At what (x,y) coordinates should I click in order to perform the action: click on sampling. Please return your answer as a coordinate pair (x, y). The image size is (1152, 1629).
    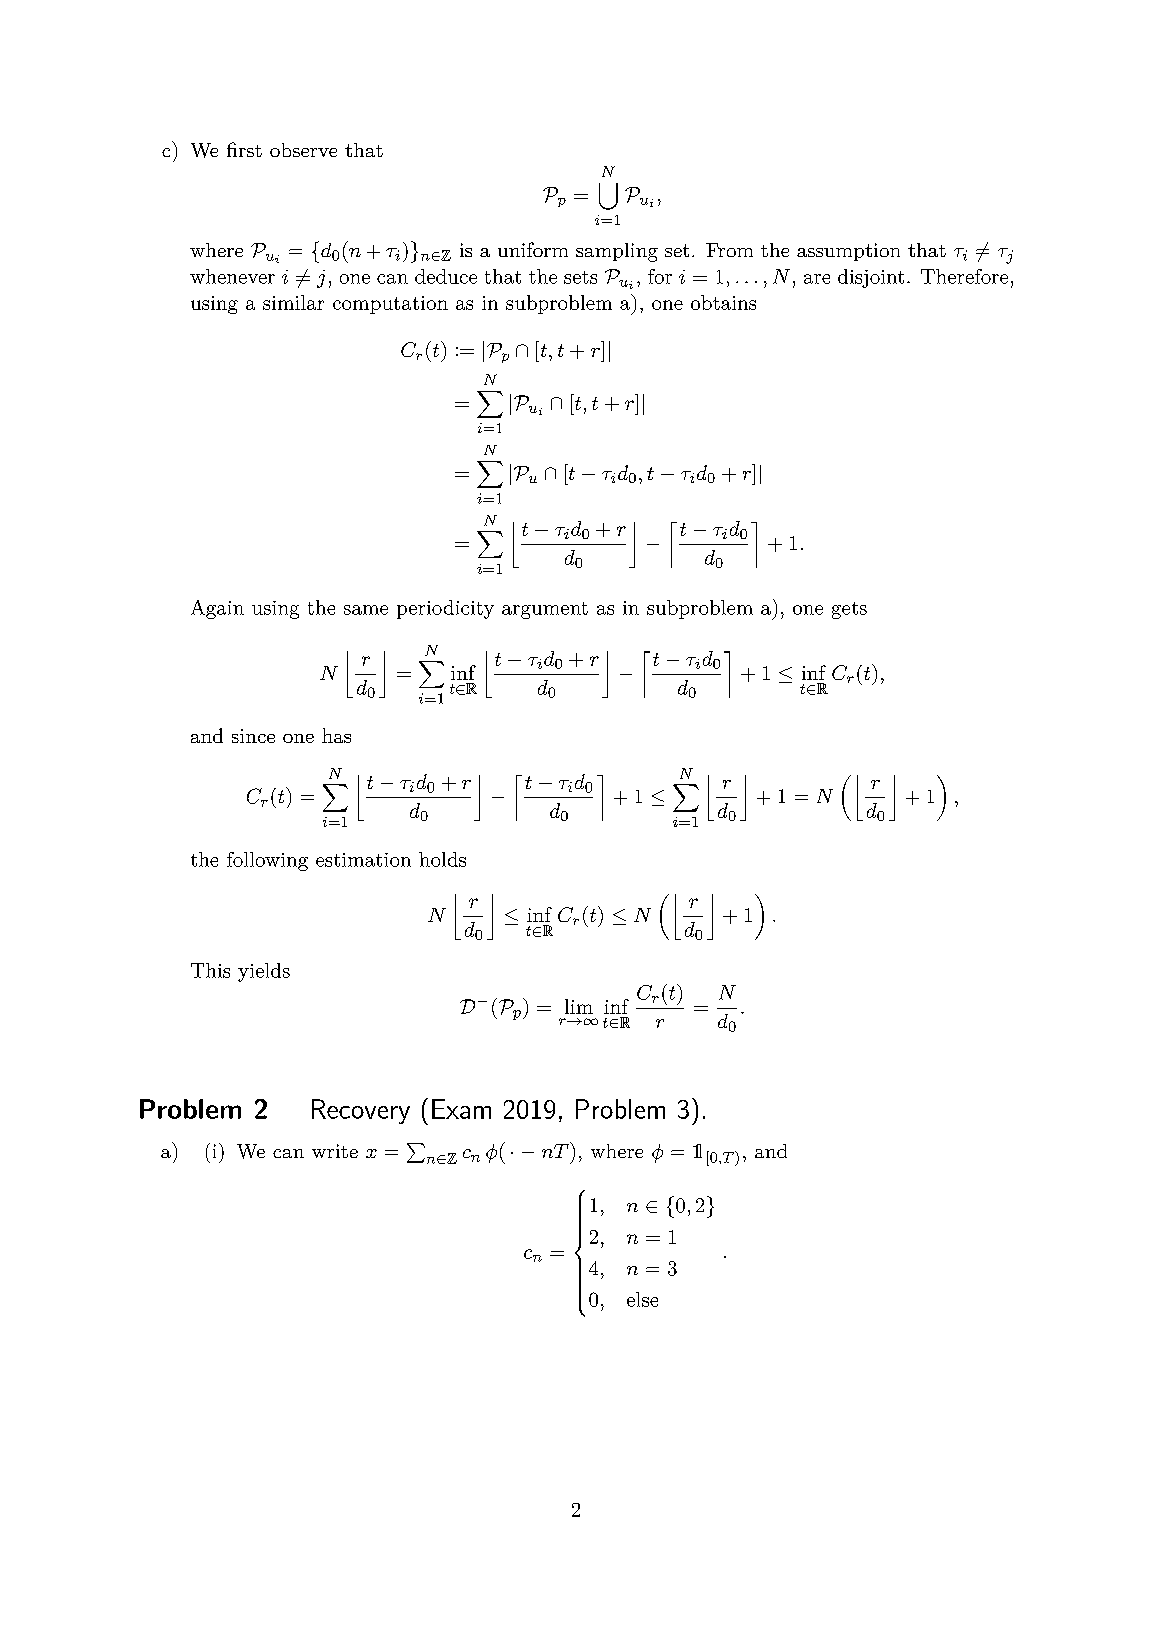
    Looking at the image, I should click on (617, 252).
